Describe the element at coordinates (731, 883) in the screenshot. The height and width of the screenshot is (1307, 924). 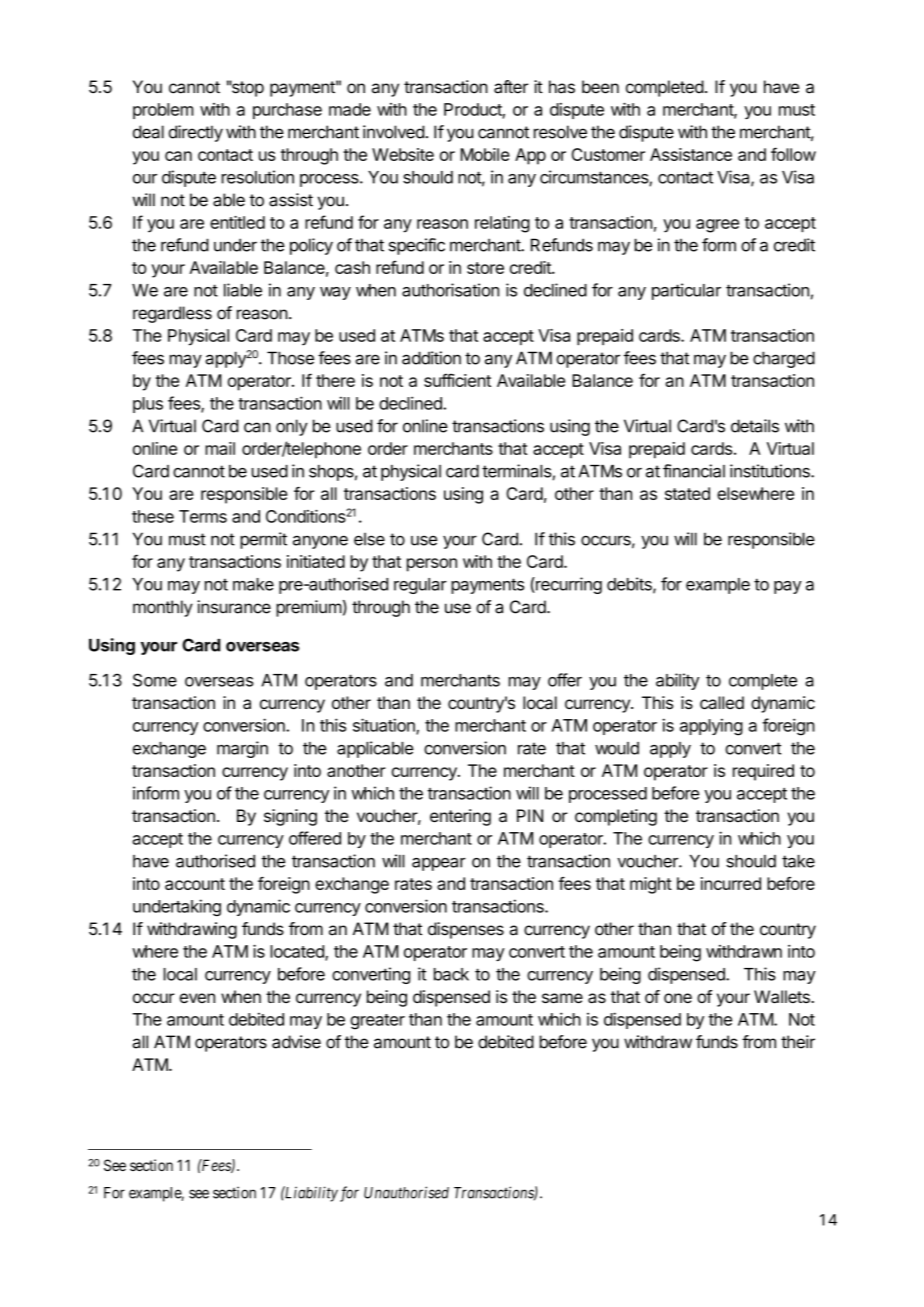
I see `incurred` at that location.
